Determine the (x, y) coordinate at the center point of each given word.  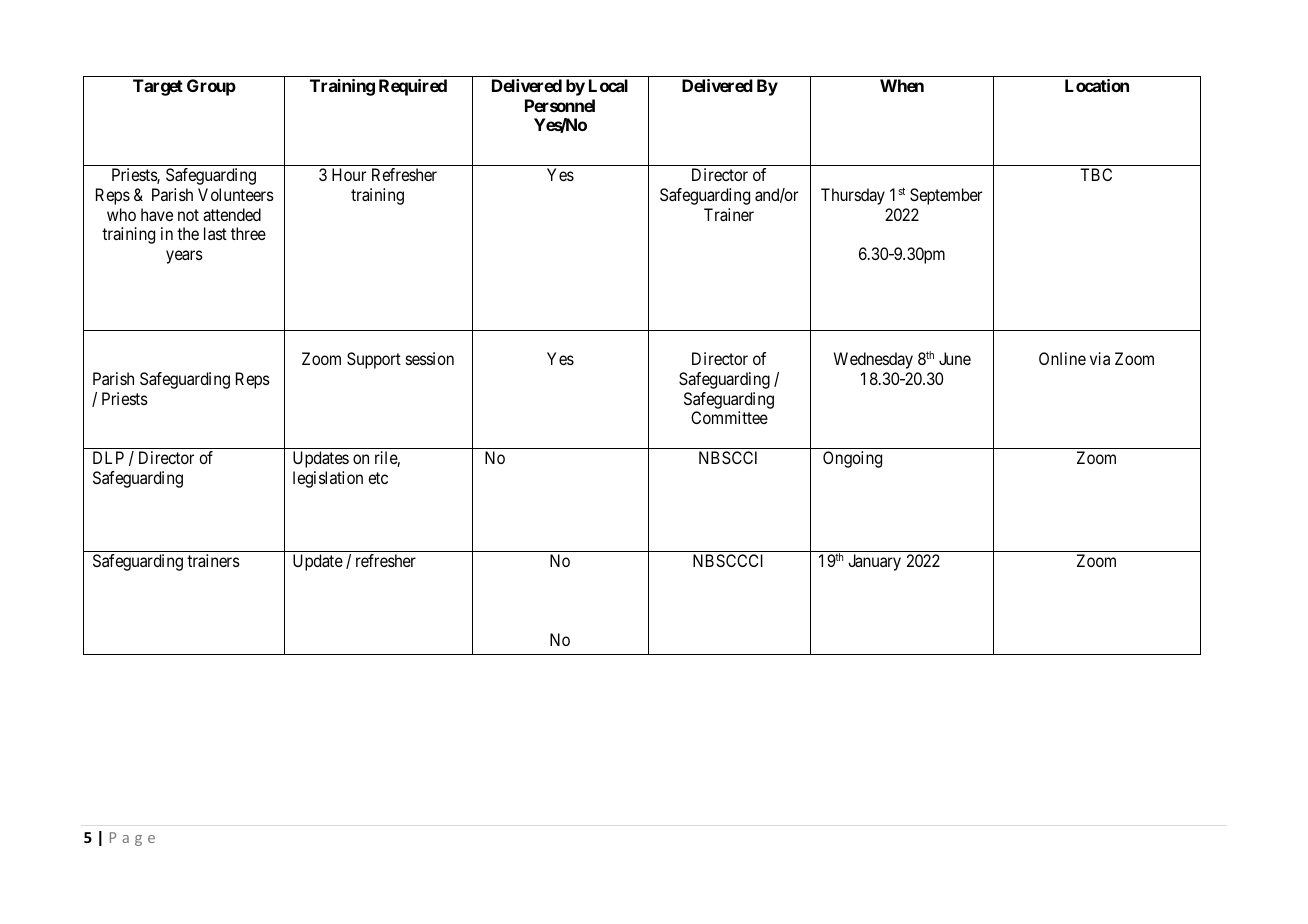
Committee (729, 417)
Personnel (560, 105)
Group (211, 87)
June (955, 358)
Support (374, 360)
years (184, 257)
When (902, 85)
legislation (328, 479)
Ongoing (852, 459)
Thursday (853, 196)
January (874, 562)
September (946, 196)
